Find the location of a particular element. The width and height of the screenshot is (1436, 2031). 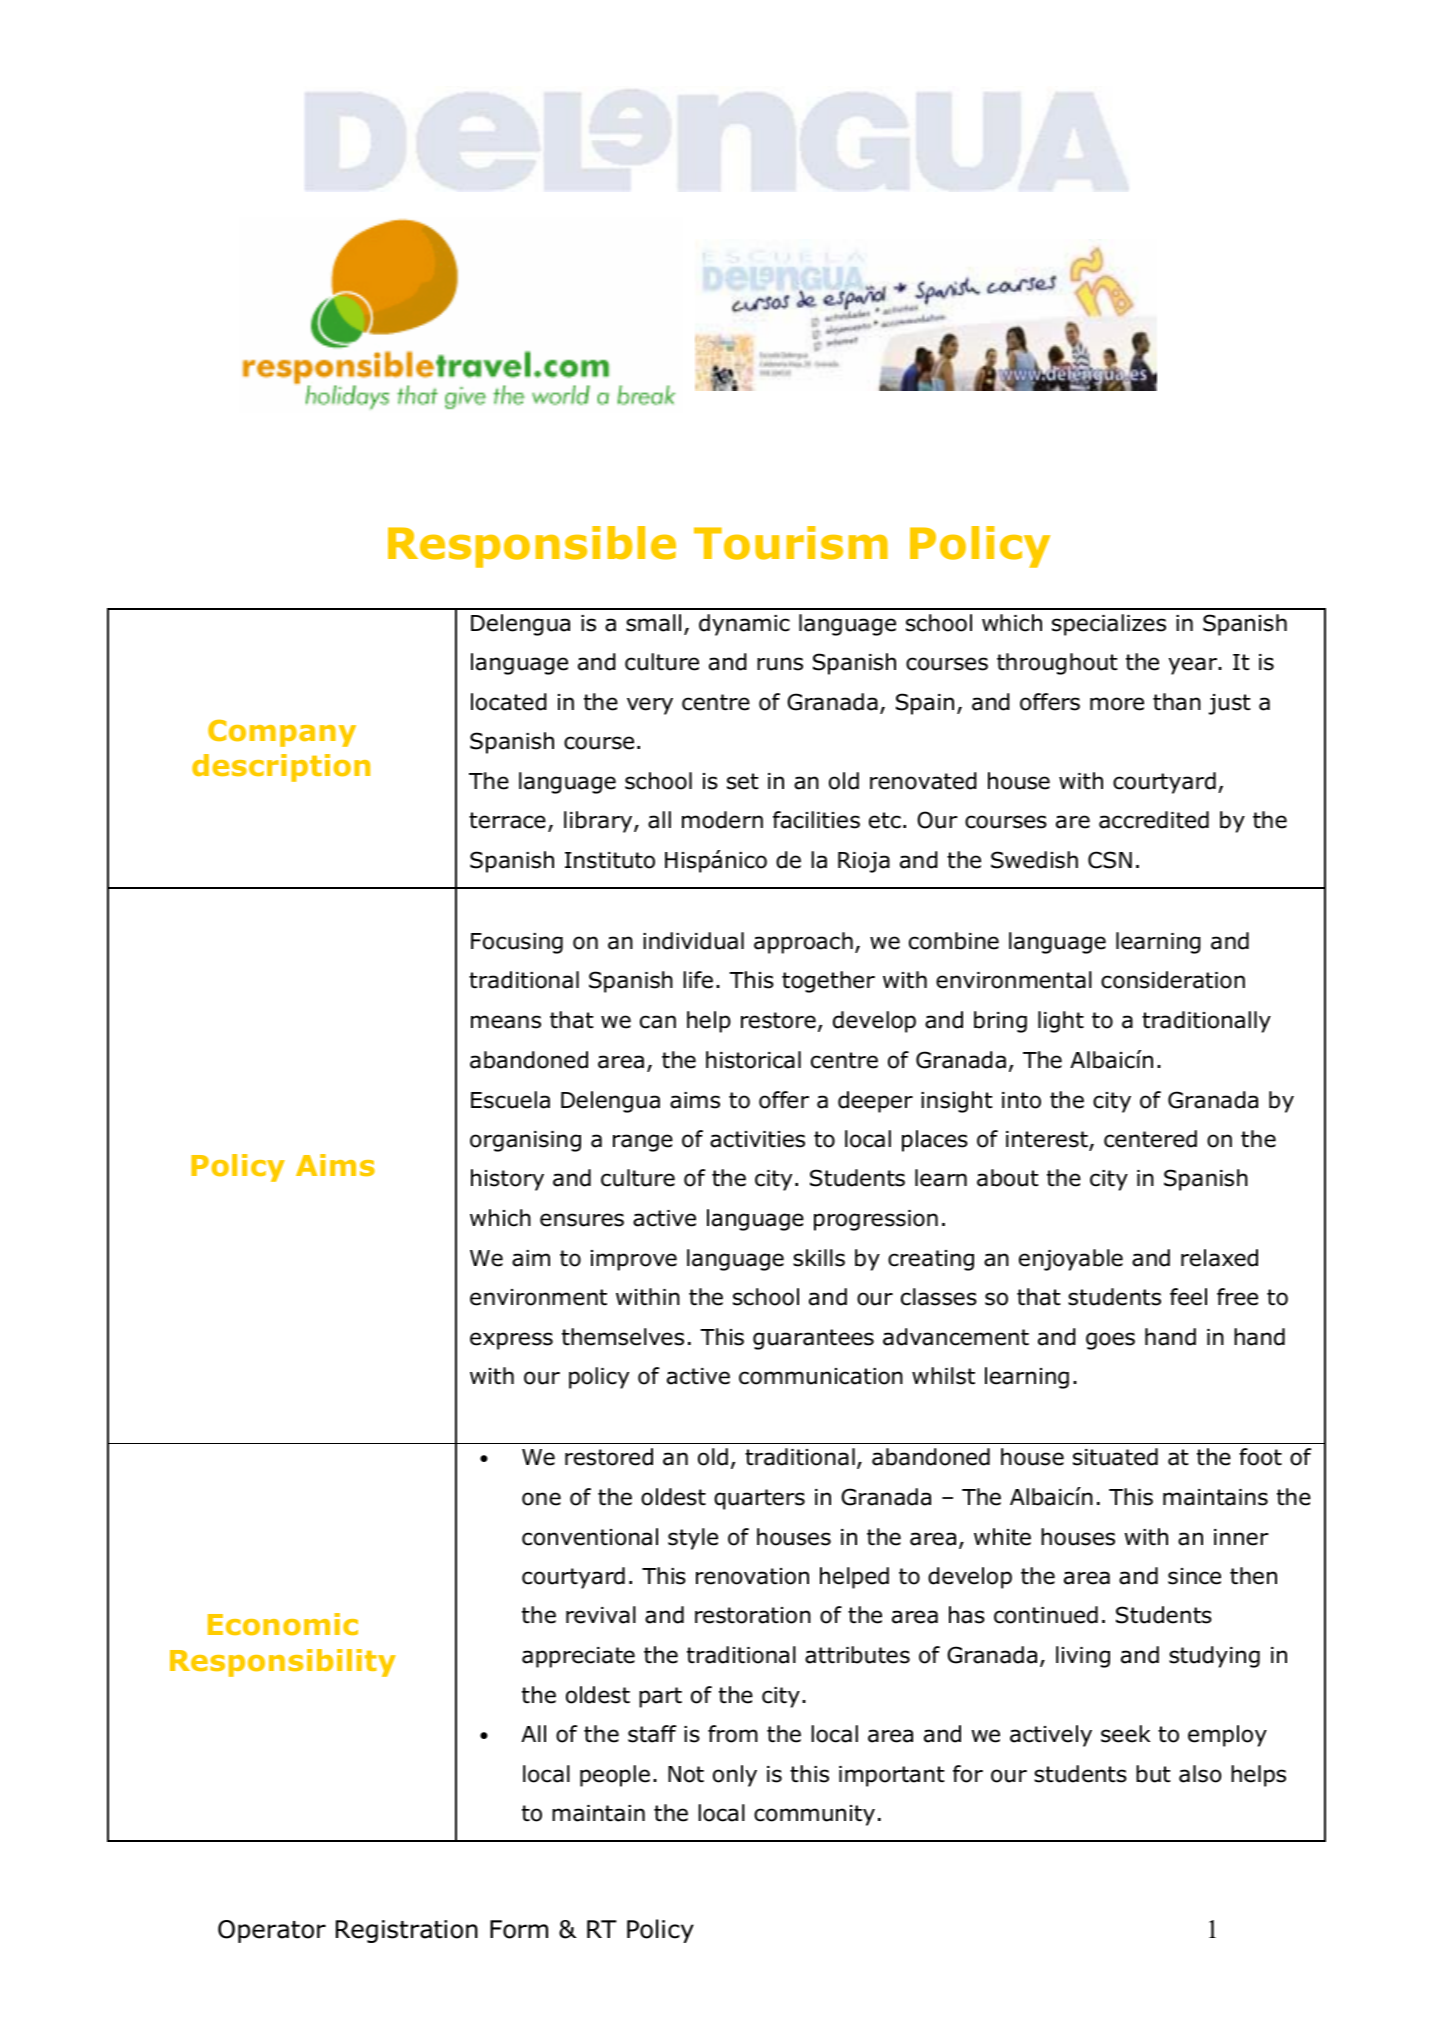

since is located at coordinates (1194, 1576).
